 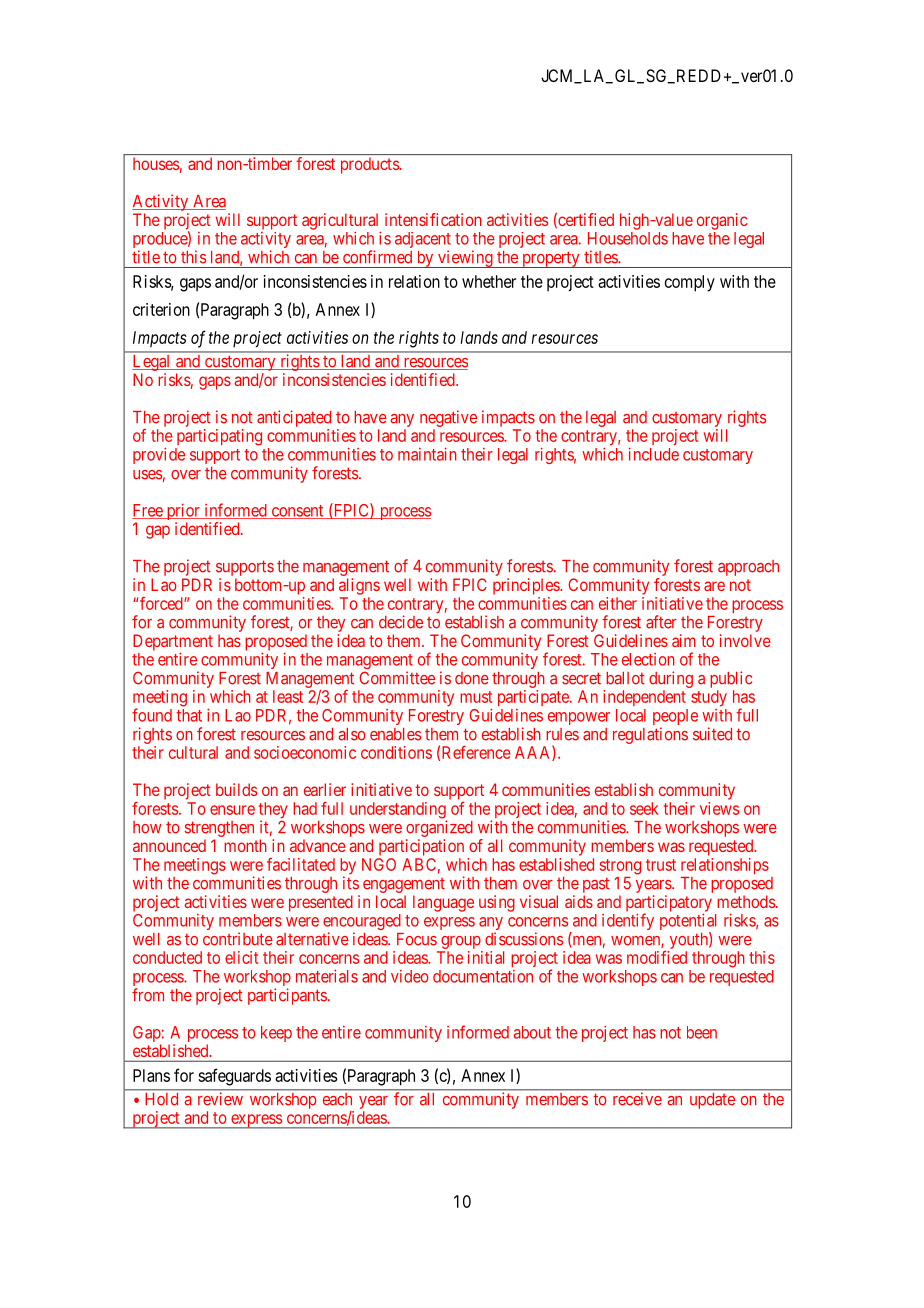 What do you see at coordinates (421, 847) in the image?
I see `participation` at bounding box center [421, 847].
